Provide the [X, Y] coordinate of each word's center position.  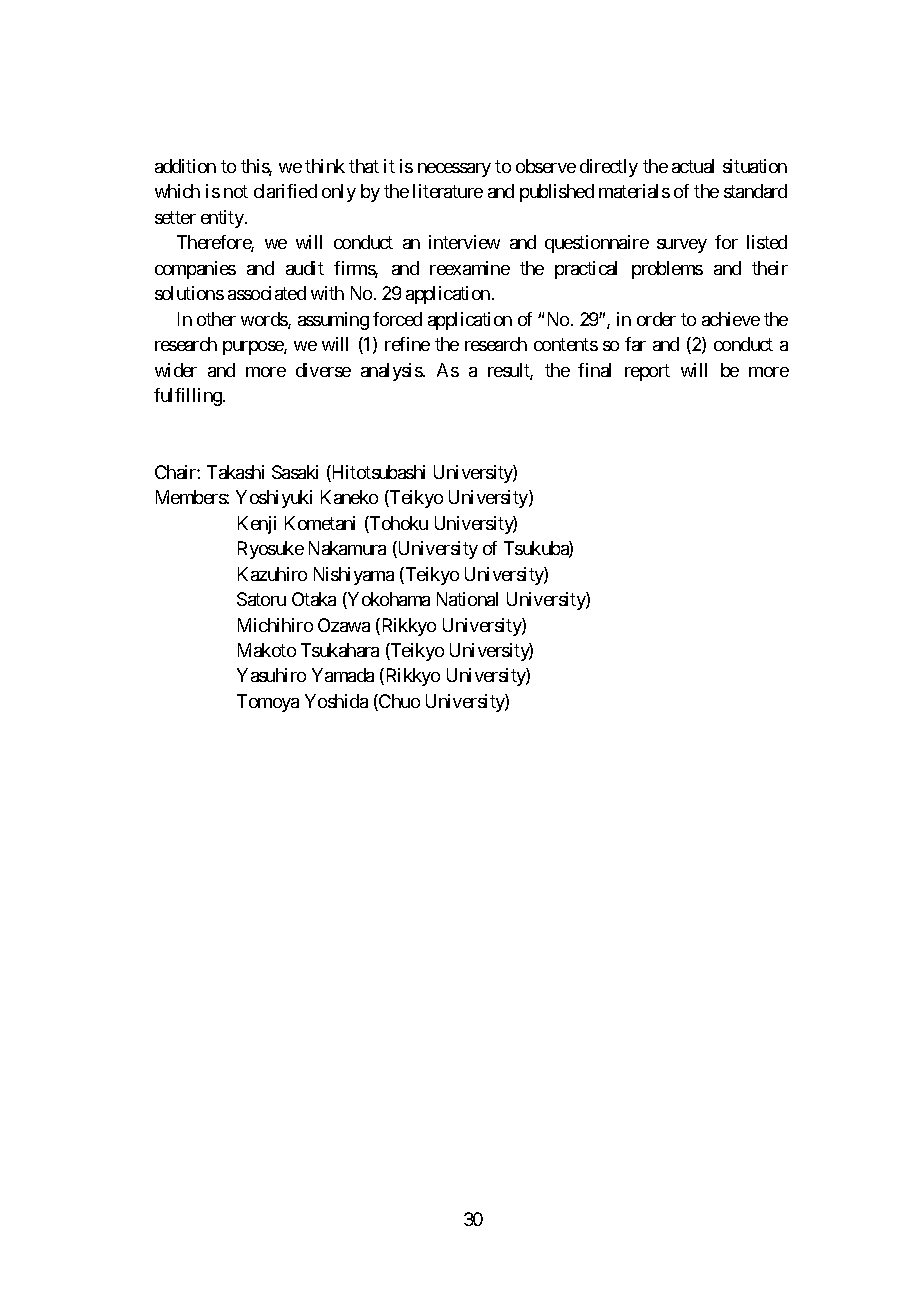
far [635, 344]
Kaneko [349, 497]
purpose [254, 348]
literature [448, 191]
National [467, 599]
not [236, 192]
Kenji [257, 525]
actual [693, 166]
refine [407, 344]
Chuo [398, 702]
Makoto [267, 650]
